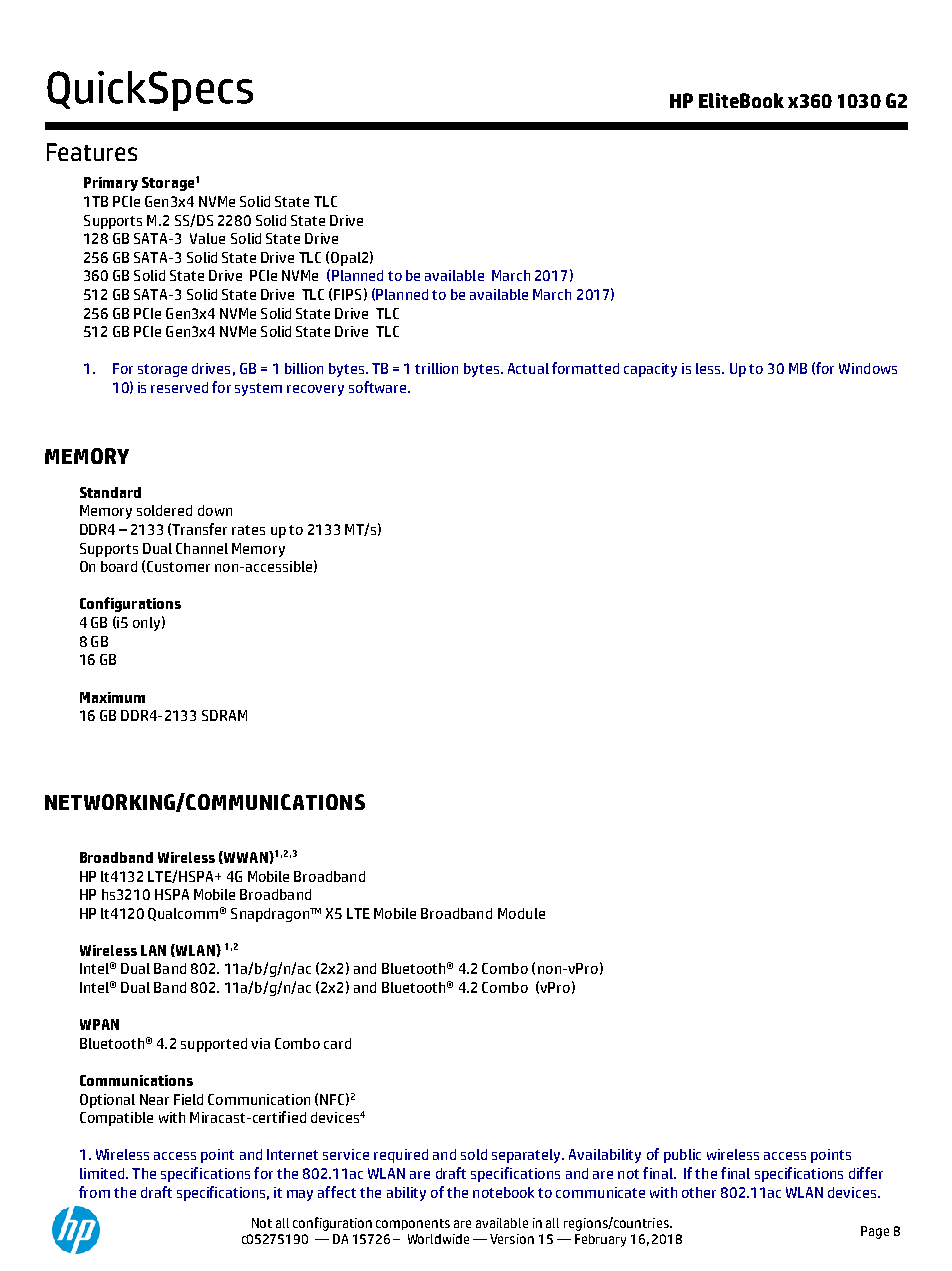 The width and height of the screenshot is (952, 1271). Describe the element at coordinates (868, 368) in the screenshot. I see `Windows` at that location.
